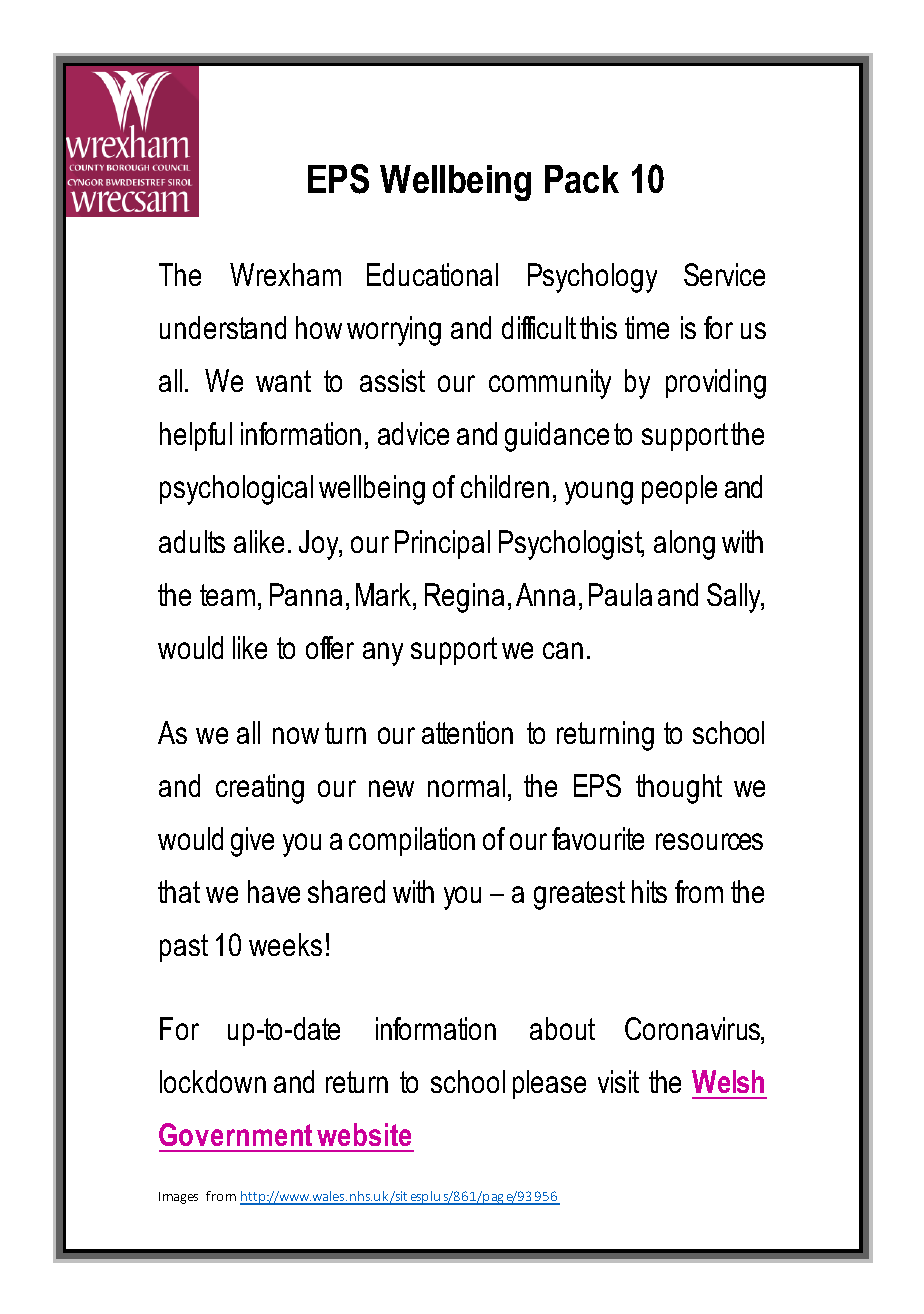  What do you see at coordinates (223, 327) in the screenshot?
I see `understand` at bounding box center [223, 327].
